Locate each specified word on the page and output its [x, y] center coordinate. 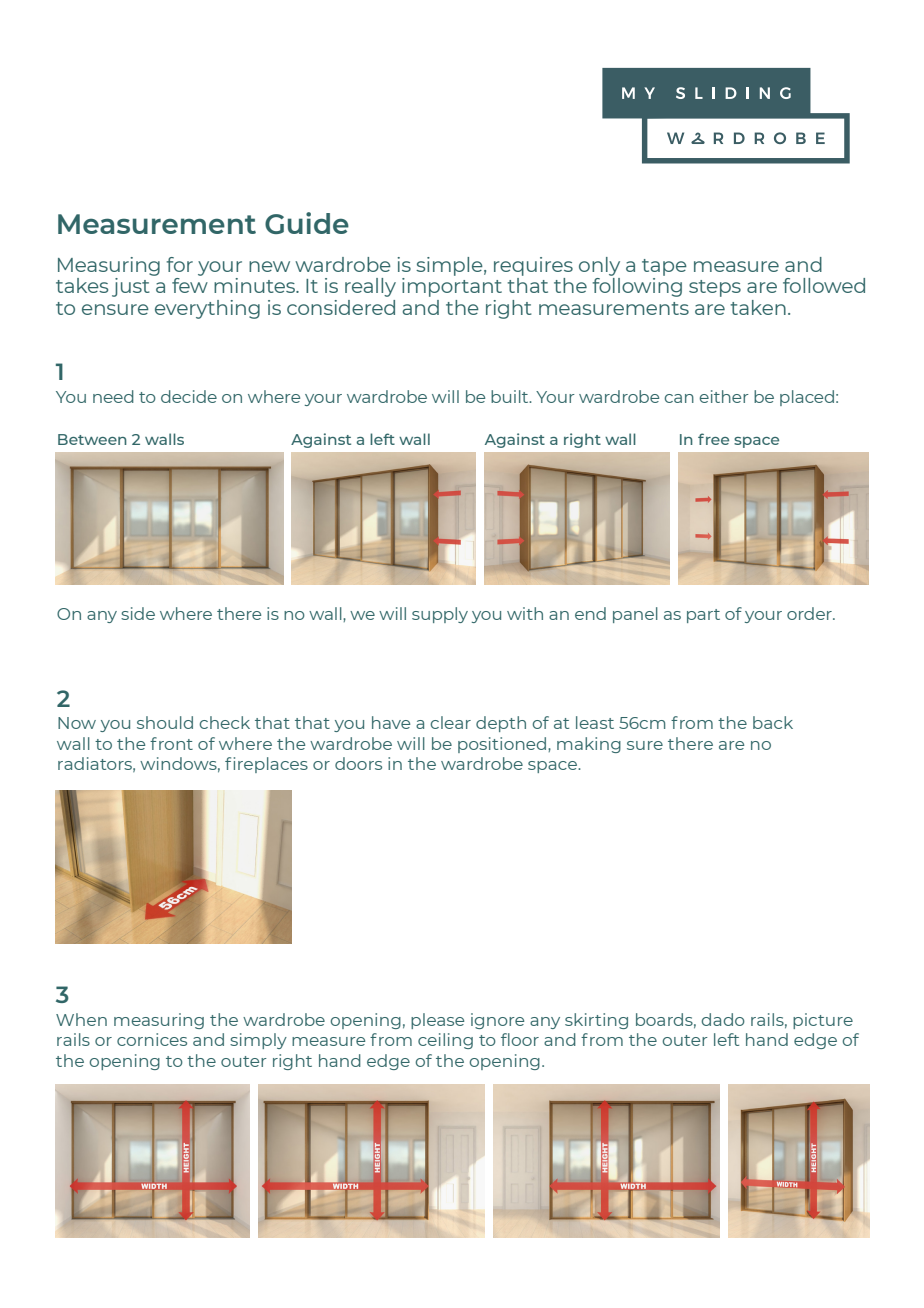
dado [723, 1019]
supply [440, 615]
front [171, 743]
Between [92, 439]
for [180, 264]
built [511, 396]
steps [715, 288]
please [437, 1021]
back [773, 722]
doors [358, 763]
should [165, 722]
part [703, 616]
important [452, 287]
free [713, 439]
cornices [152, 1039]
